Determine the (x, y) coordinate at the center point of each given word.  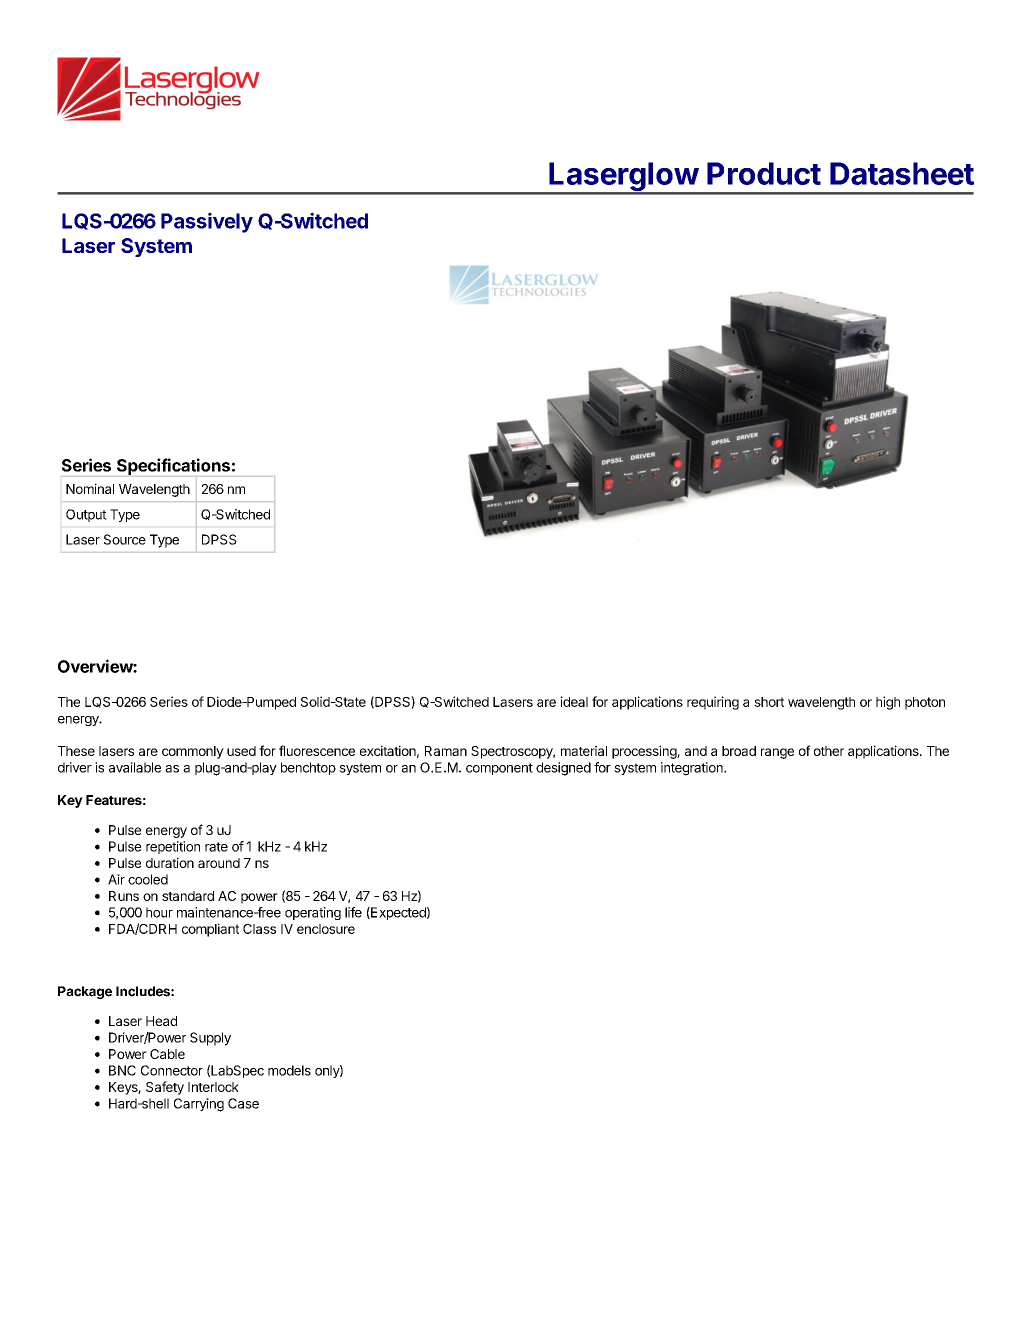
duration (170, 862)
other (829, 751)
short (769, 702)
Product (764, 173)
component (499, 769)
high (888, 703)
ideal (574, 701)
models (289, 1070)
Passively (207, 222)
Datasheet (902, 173)
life (353, 912)
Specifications (173, 467)
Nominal (90, 488)
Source (125, 539)
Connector (172, 1070)
